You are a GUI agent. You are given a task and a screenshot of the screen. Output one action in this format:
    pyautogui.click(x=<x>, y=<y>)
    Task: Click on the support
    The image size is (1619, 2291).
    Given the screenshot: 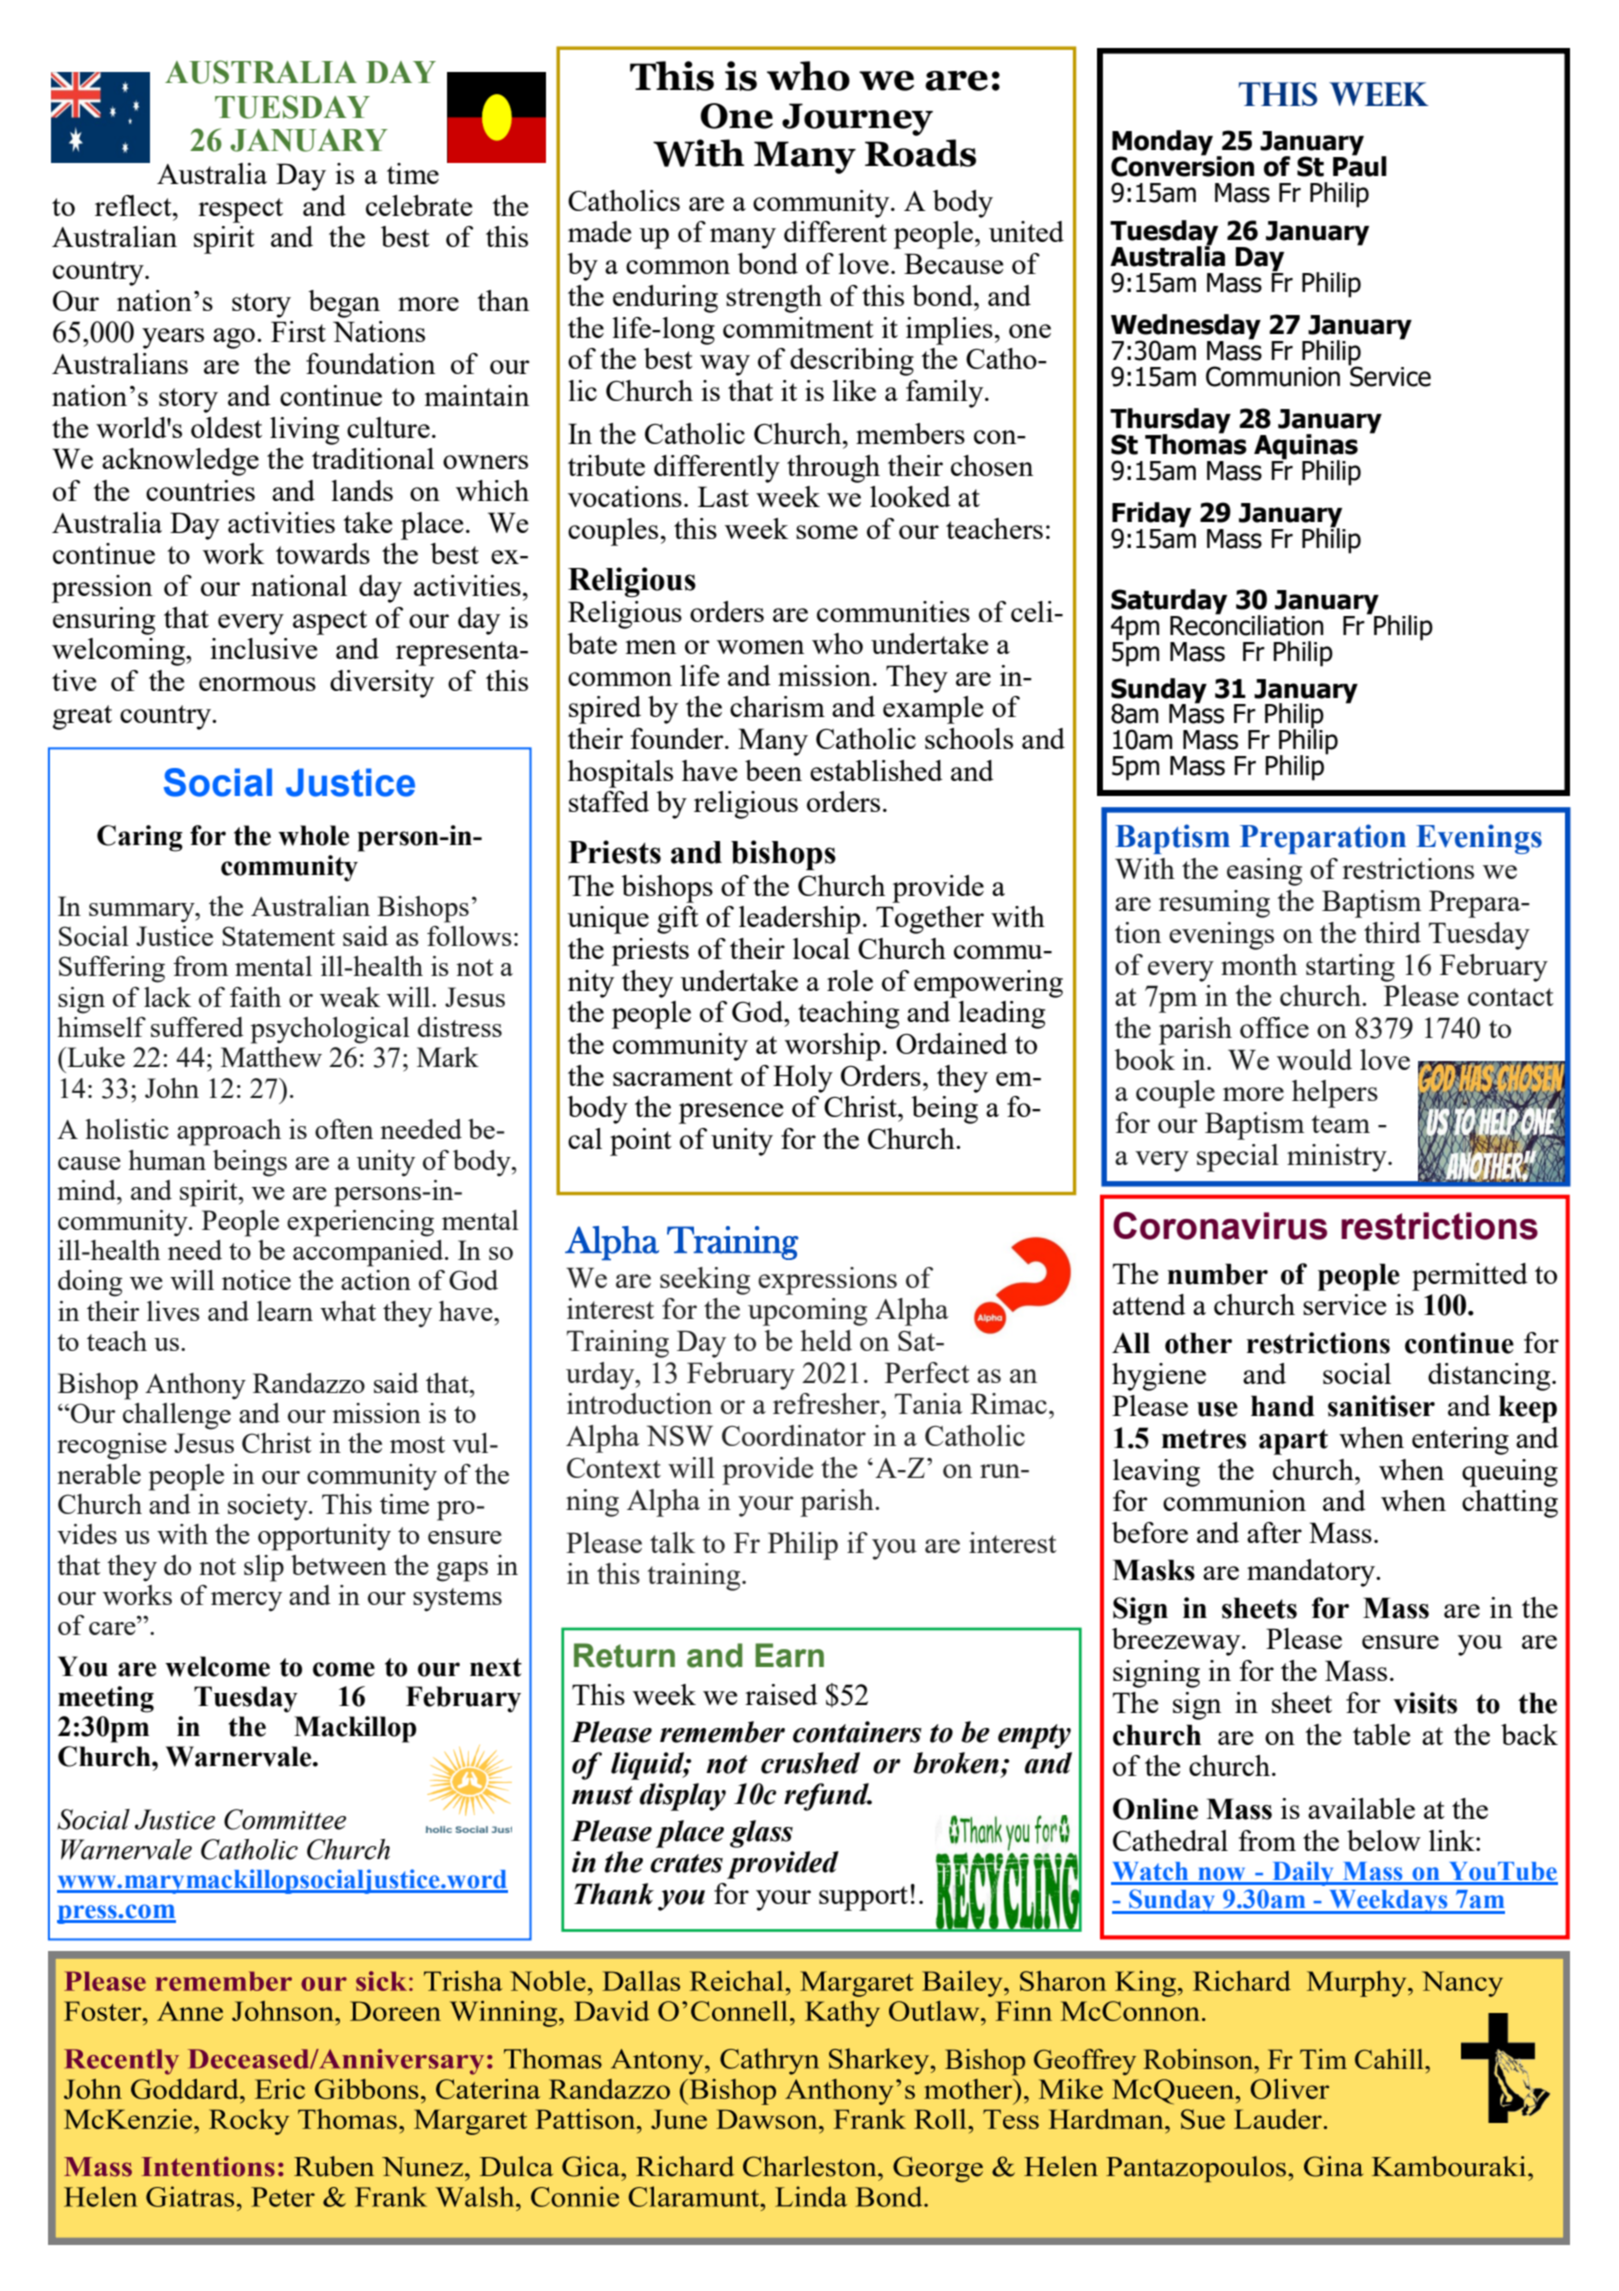 What is the action you would take?
    pyautogui.click(x=863, y=1898)
